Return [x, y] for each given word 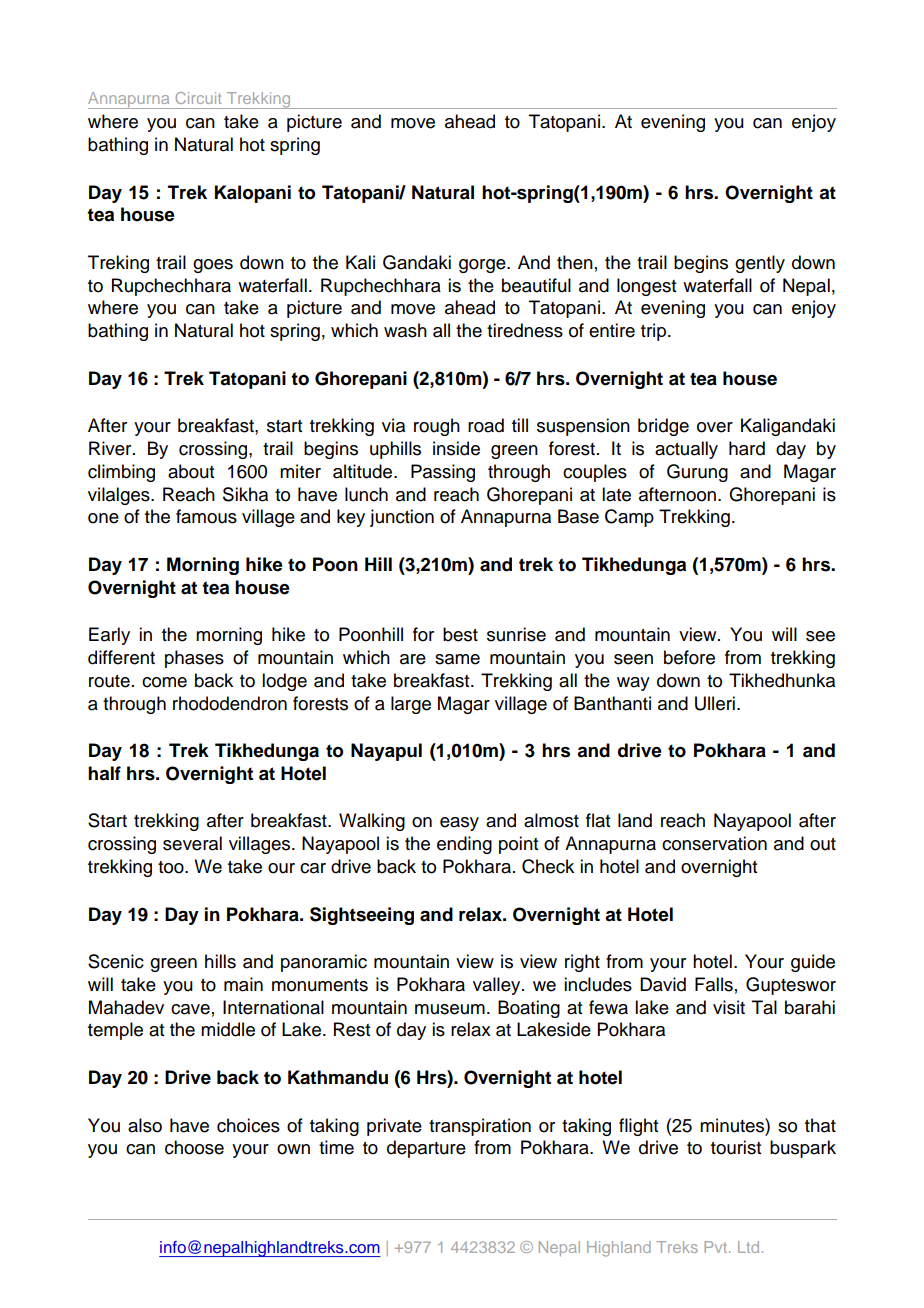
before [689, 657]
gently [760, 264]
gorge [483, 266]
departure [426, 1149]
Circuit [198, 98]
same [457, 659]
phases [194, 659]
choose [194, 1147]
